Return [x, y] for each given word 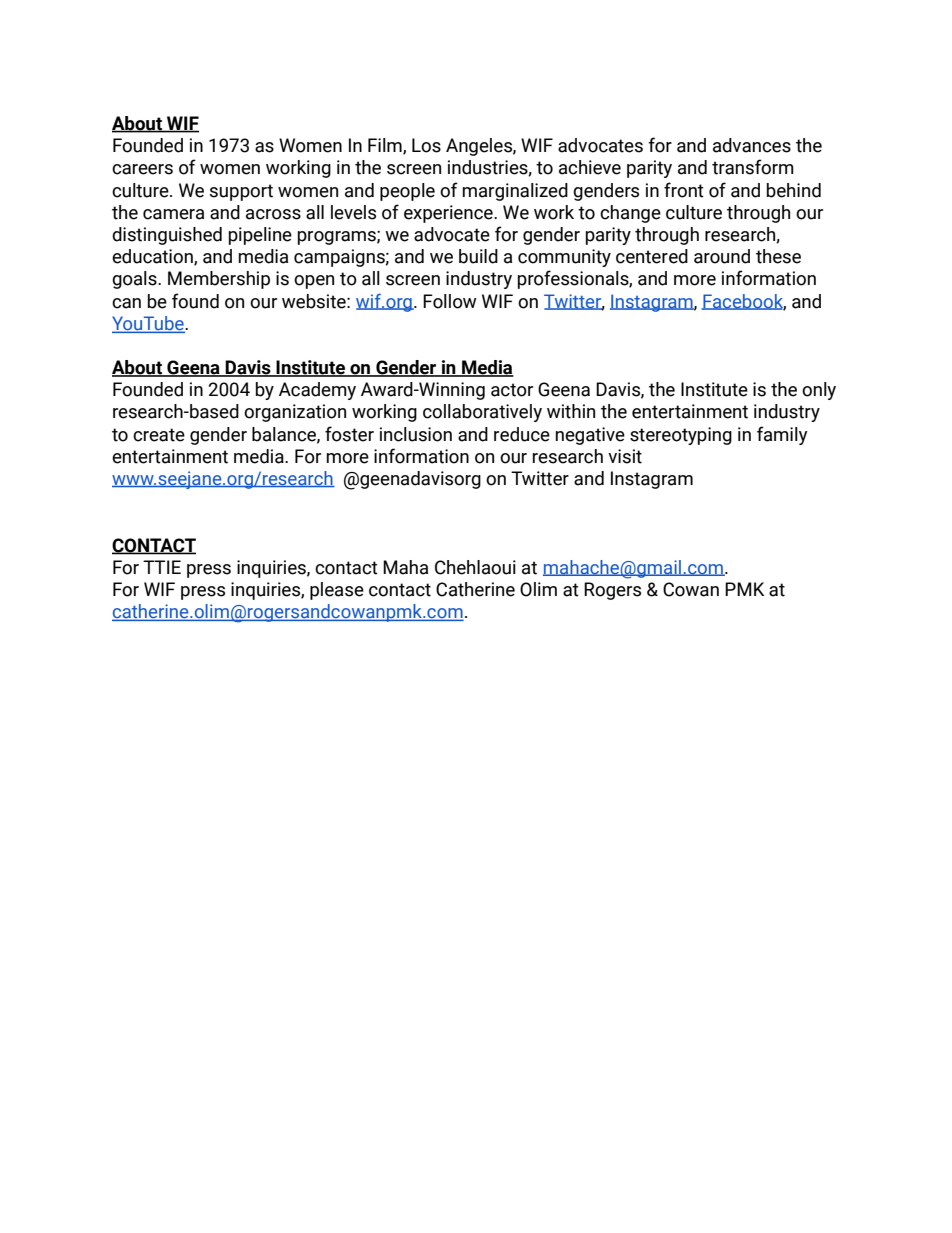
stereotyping [681, 436]
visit [625, 456]
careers [142, 169]
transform [753, 167]
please [337, 591]
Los [426, 145]
